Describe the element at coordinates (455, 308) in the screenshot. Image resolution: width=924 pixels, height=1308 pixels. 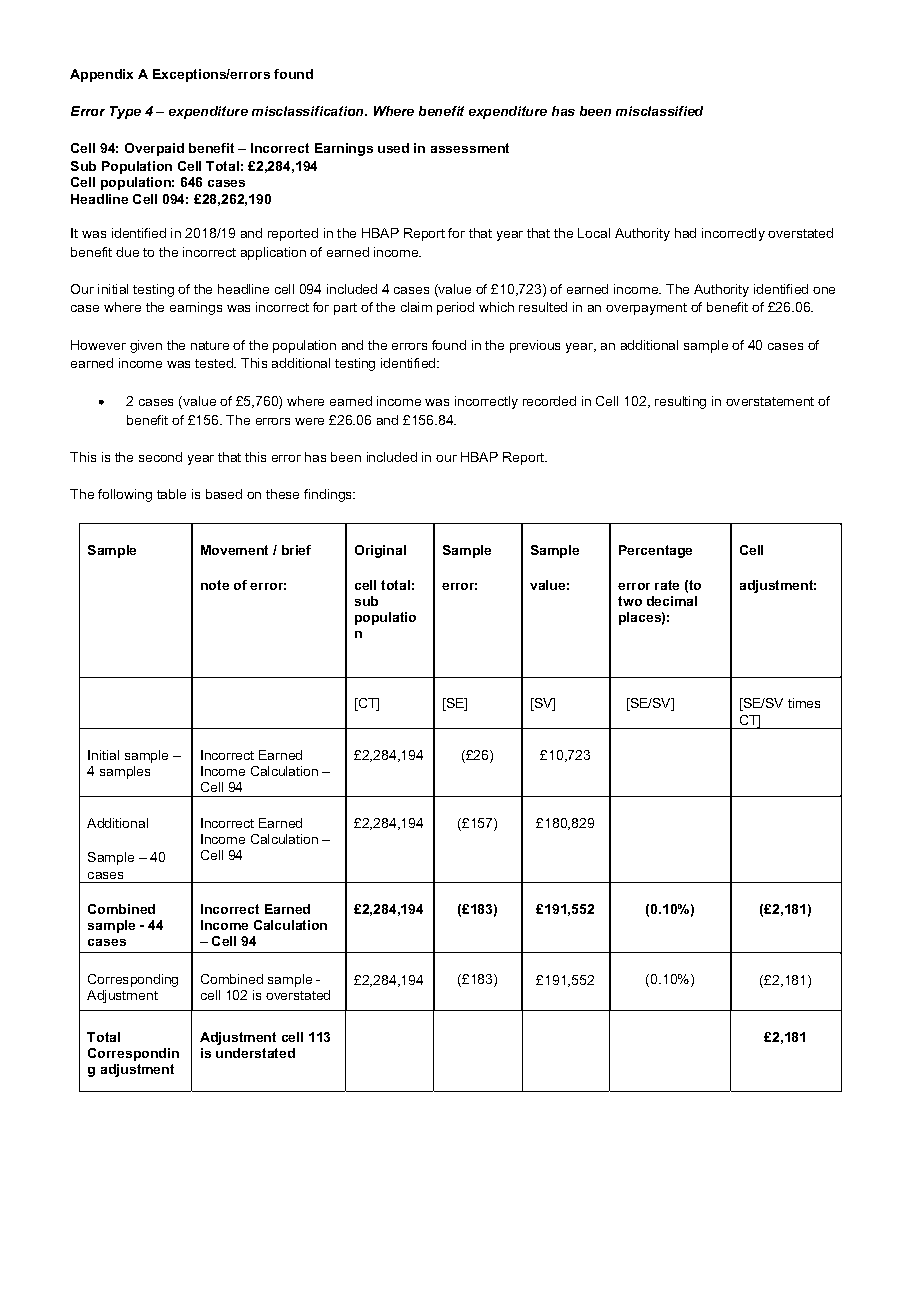
I see `period` at that location.
